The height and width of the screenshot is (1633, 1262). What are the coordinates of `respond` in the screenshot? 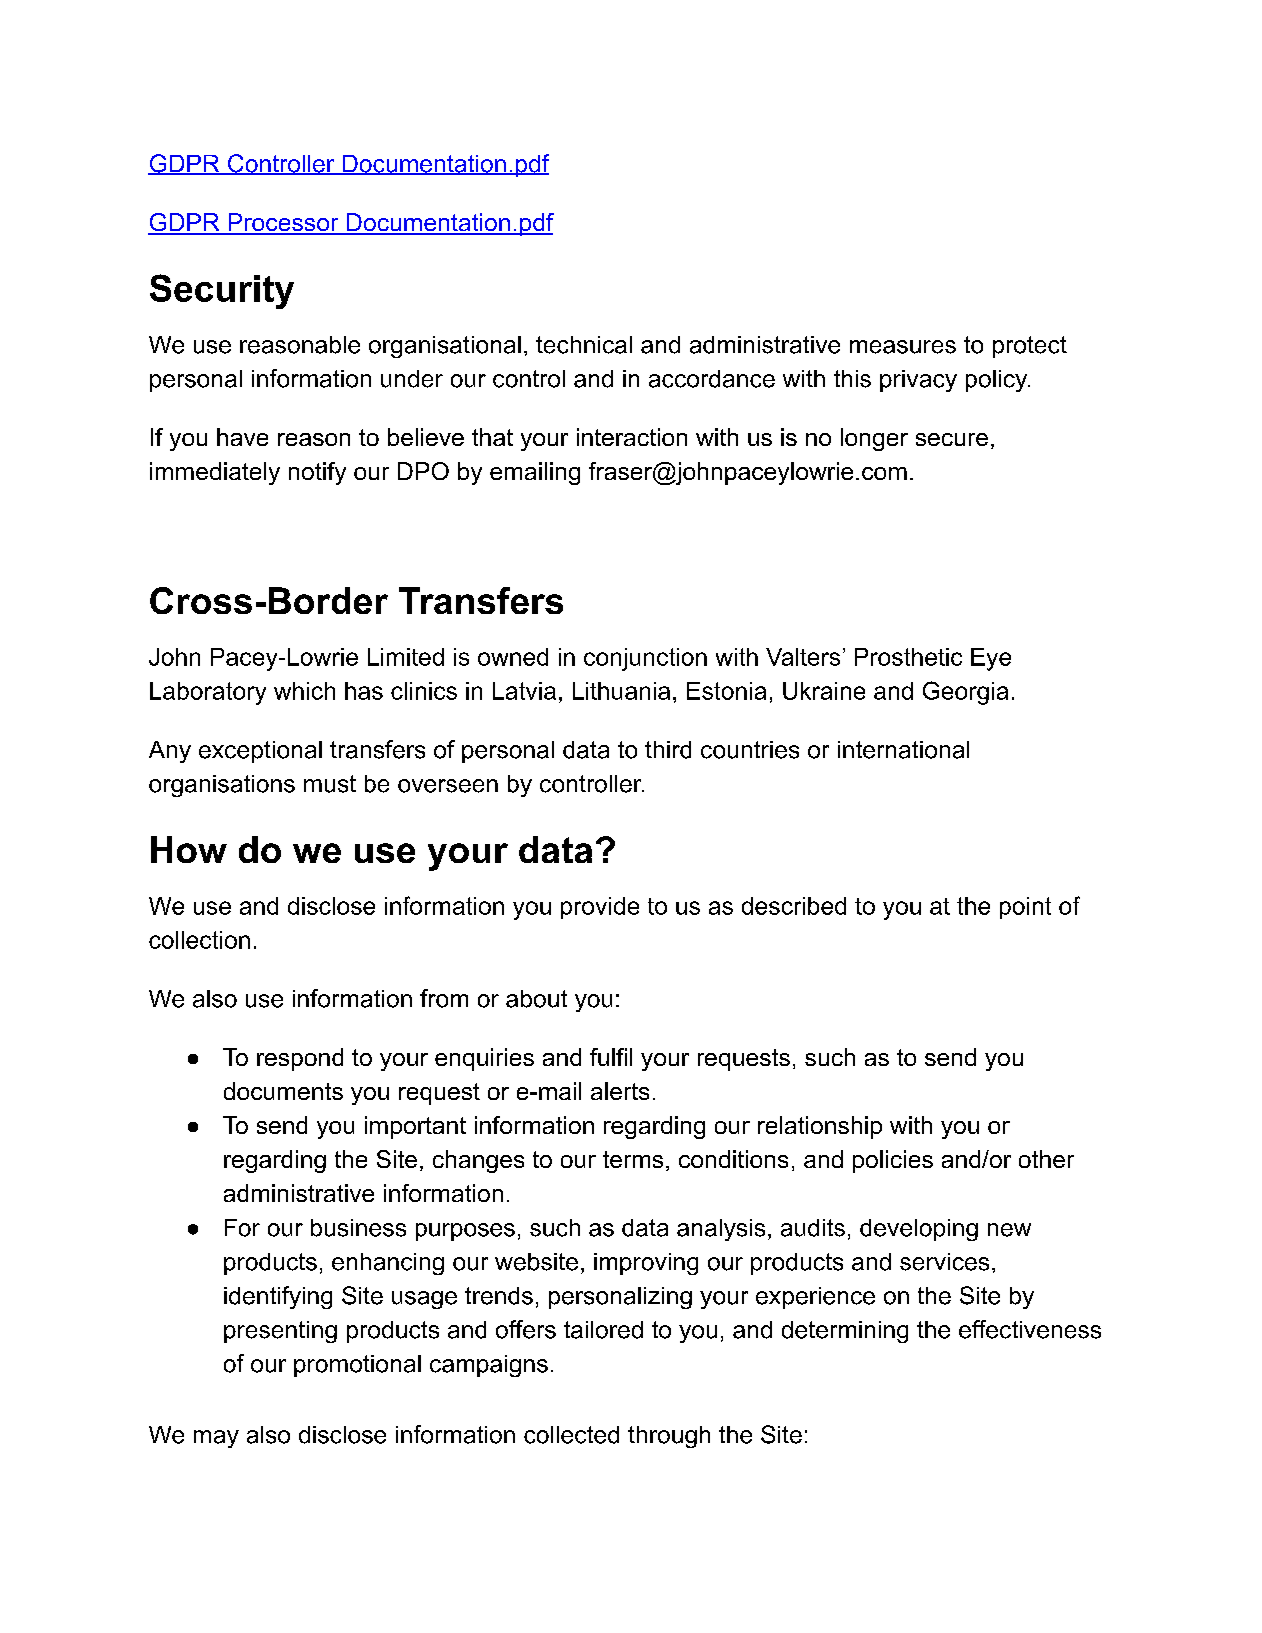 It's located at (300, 1059).
